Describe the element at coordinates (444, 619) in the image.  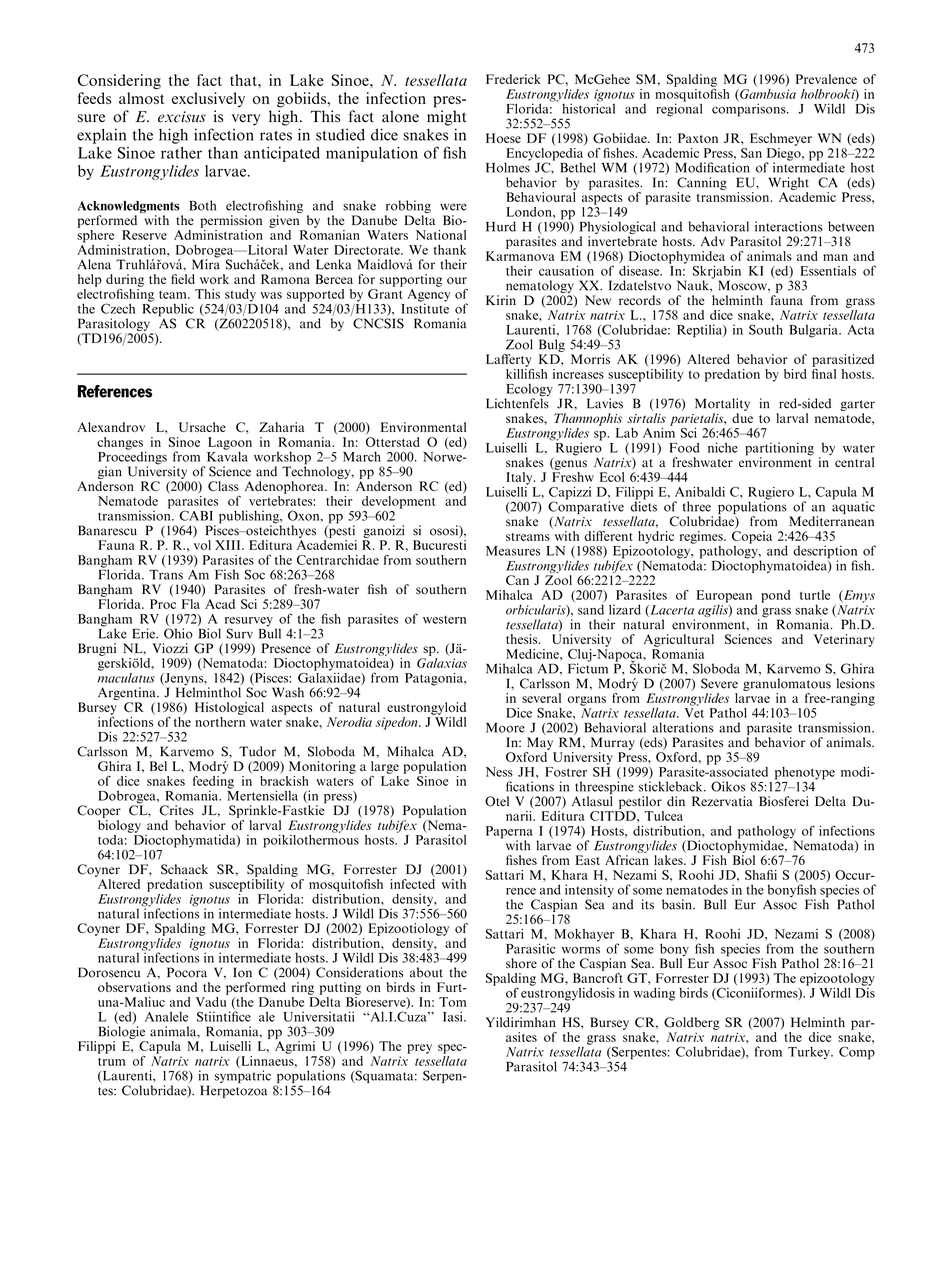
I see `western` at that location.
